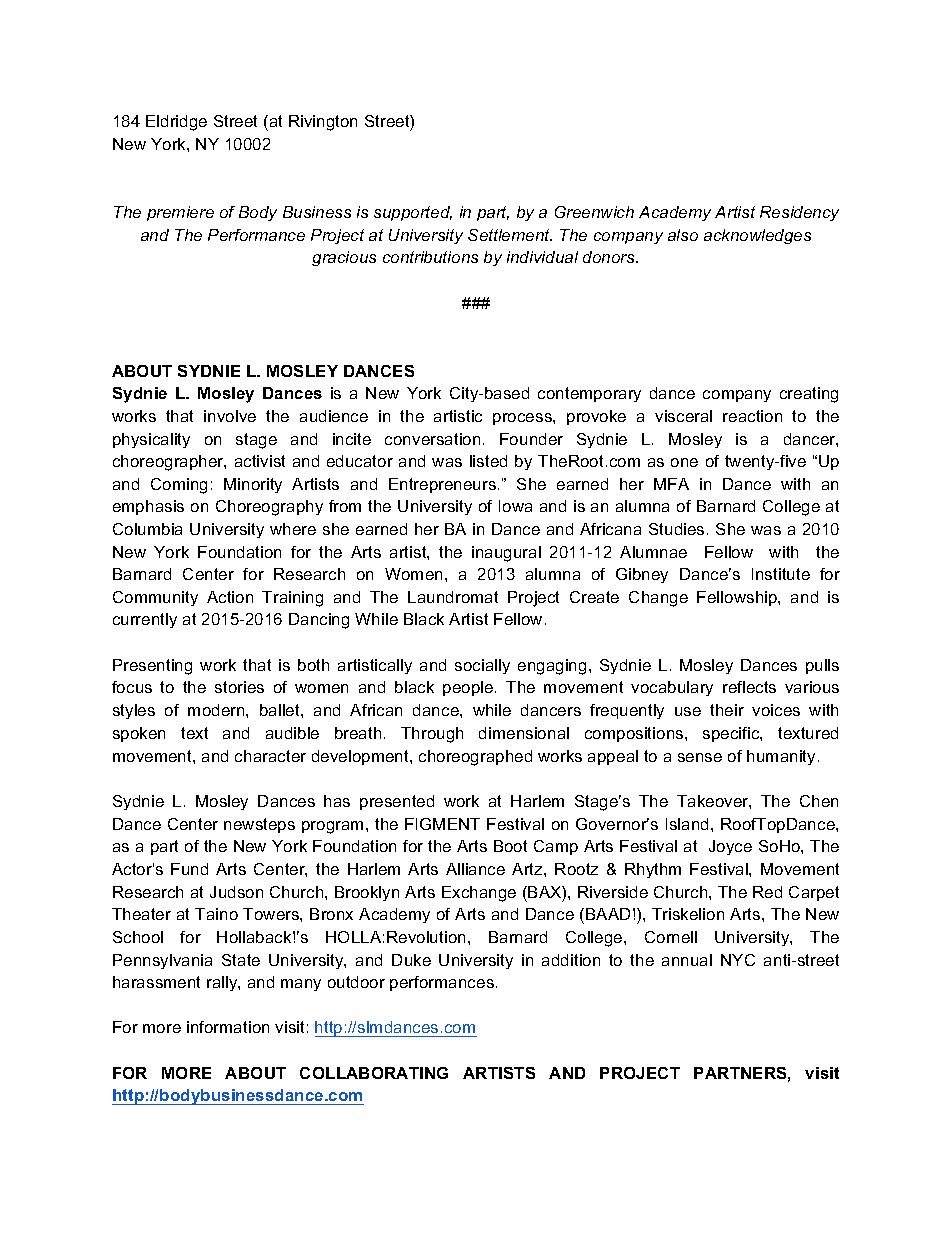  What do you see at coordinates (230, 416) in the screenshot?
I see `involve` at bounding box center [230, 416].
